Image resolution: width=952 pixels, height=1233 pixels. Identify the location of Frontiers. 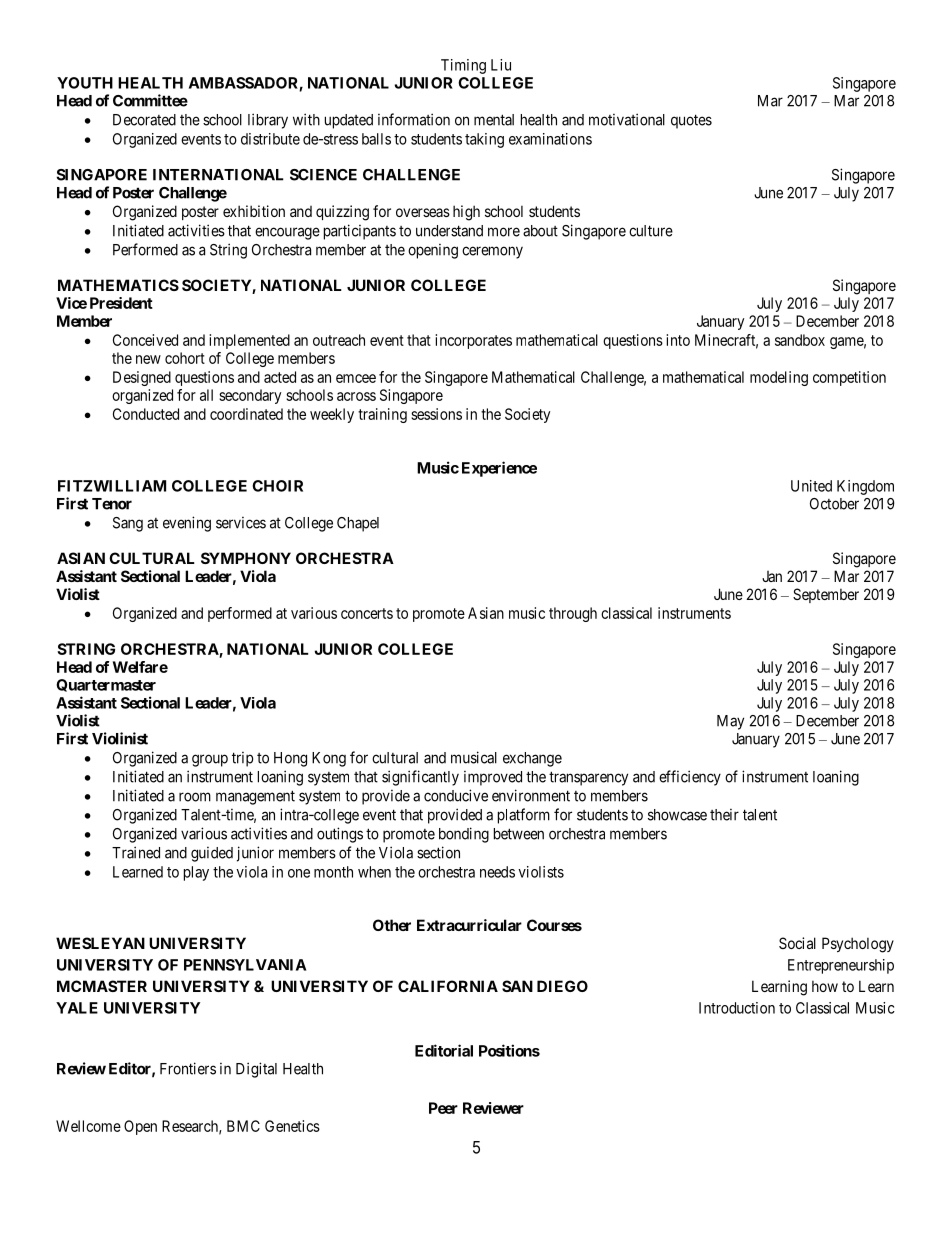
(188, 1068).
